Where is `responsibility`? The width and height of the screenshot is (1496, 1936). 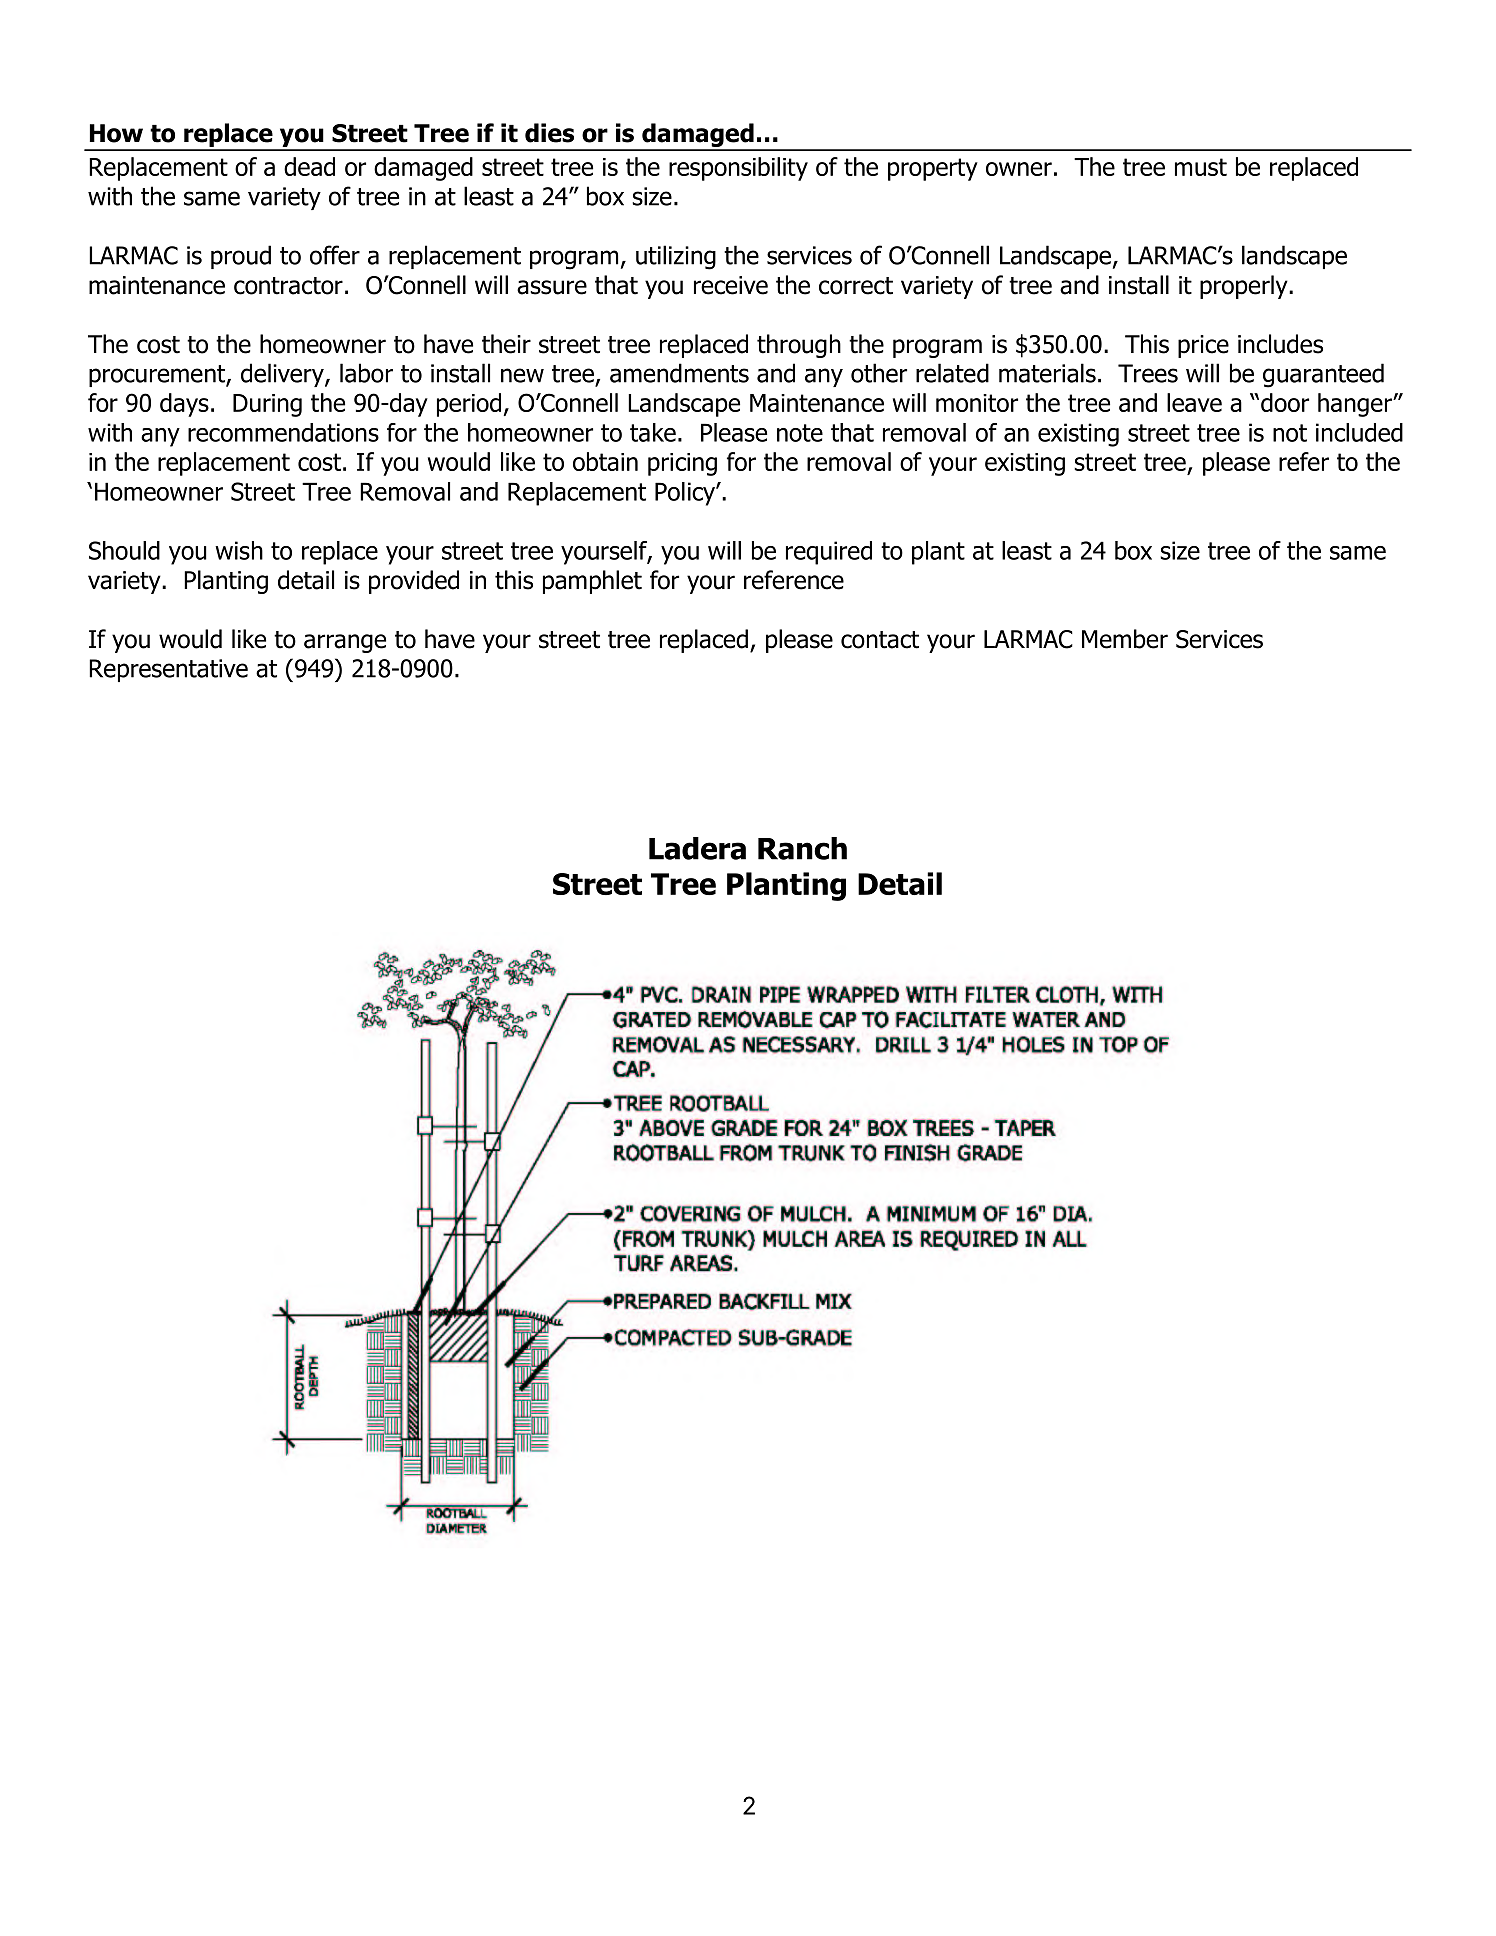
responsibility is located at coordinates (738, 169).
